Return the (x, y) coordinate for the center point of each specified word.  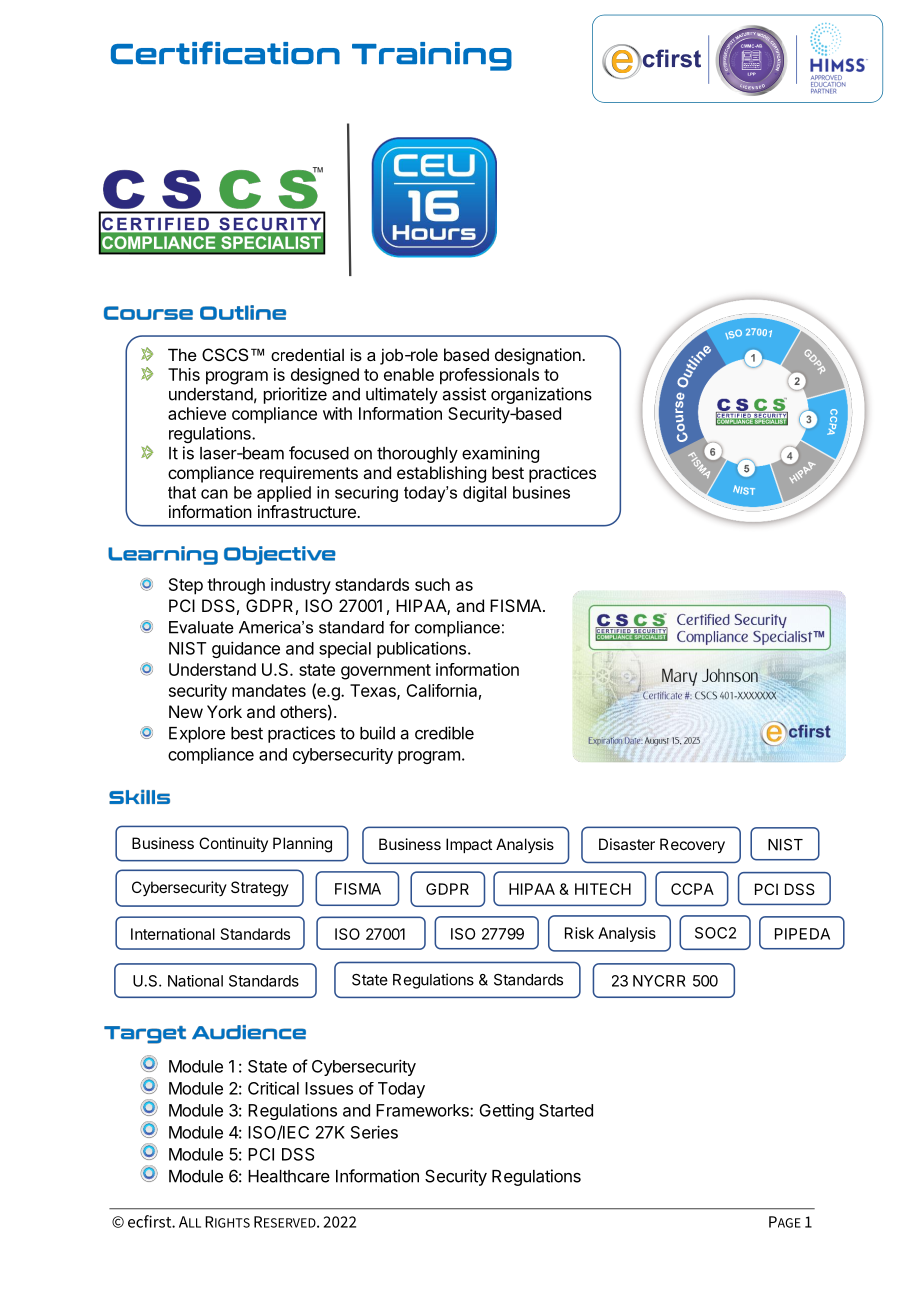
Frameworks (423, 1110)
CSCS (225, 354)
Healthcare (289, 1176)
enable (409, 374)
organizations (541, 395)
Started (566, 1110)
